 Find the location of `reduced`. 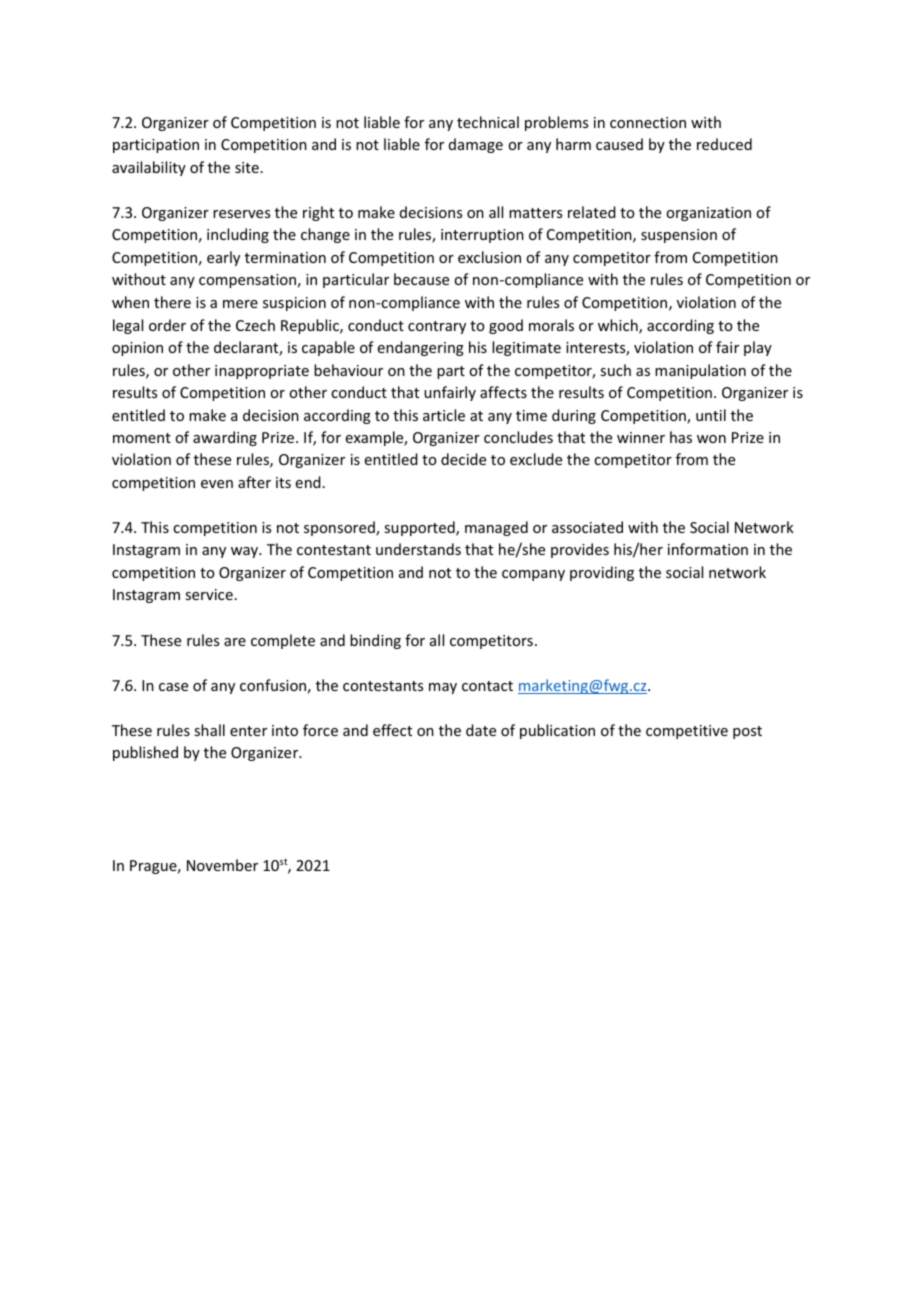

reduced is located at coordinates (724, 144).
